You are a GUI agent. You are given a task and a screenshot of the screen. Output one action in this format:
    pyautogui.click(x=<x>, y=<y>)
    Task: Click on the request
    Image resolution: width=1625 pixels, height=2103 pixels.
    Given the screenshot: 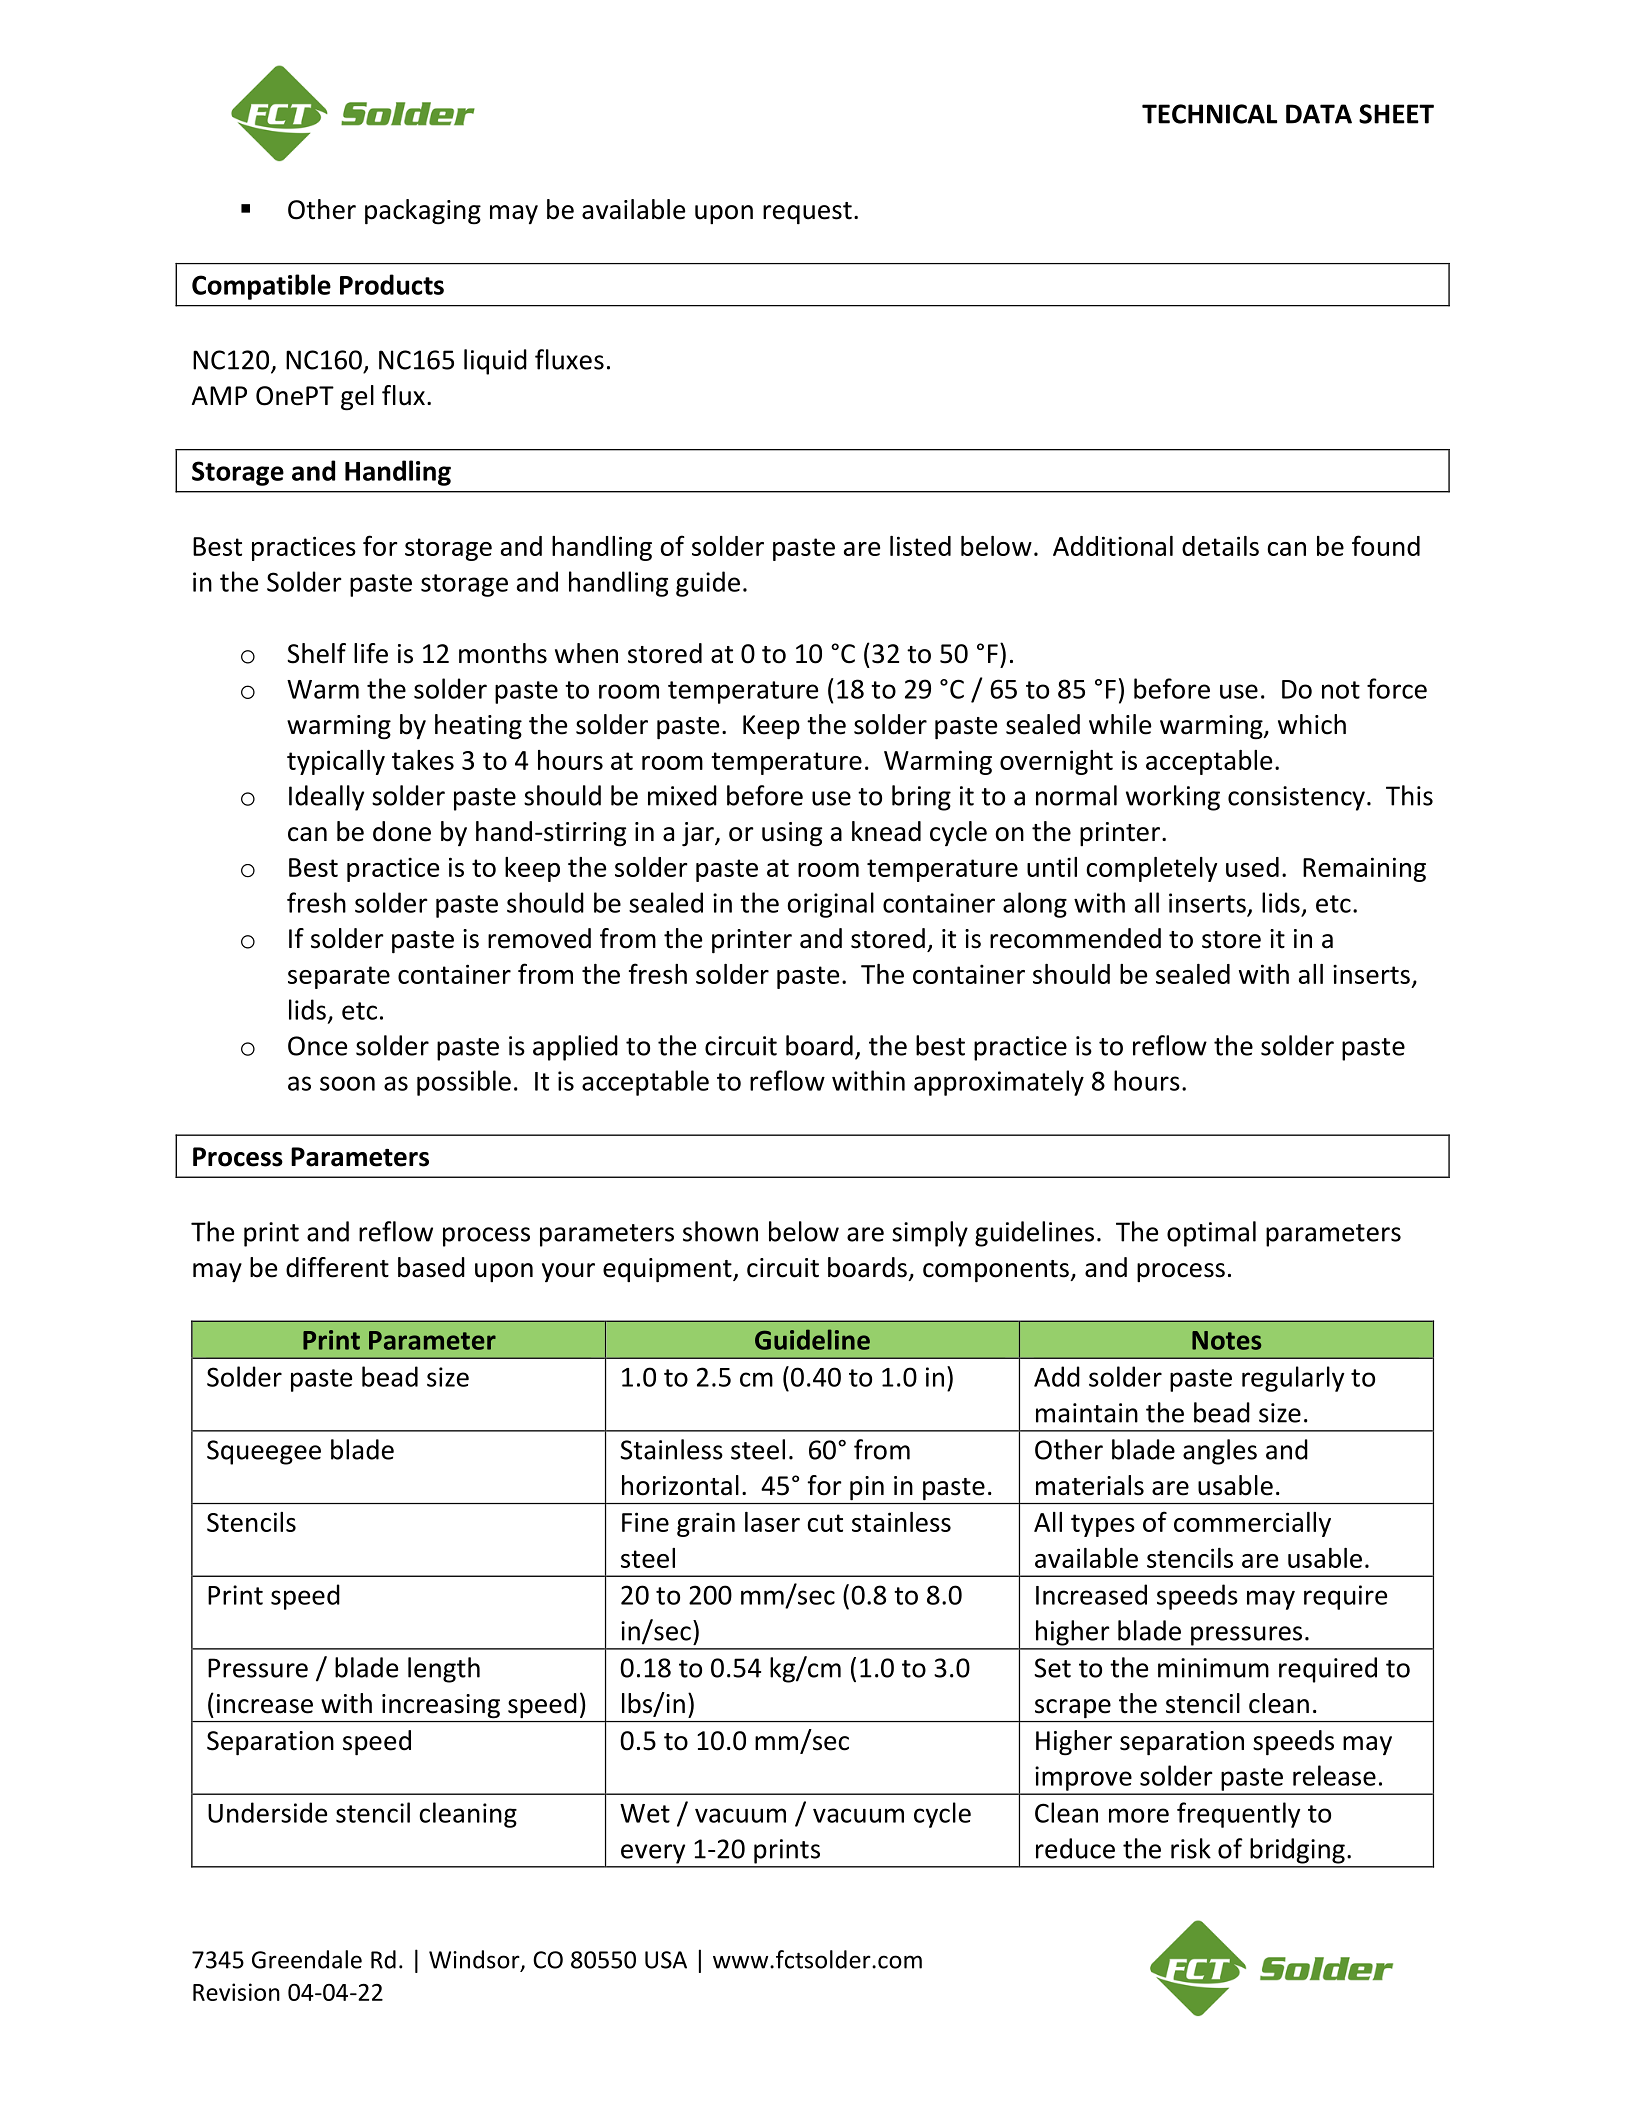 What is the action you would take?
    pyautogui.click(x=807, y=213)
